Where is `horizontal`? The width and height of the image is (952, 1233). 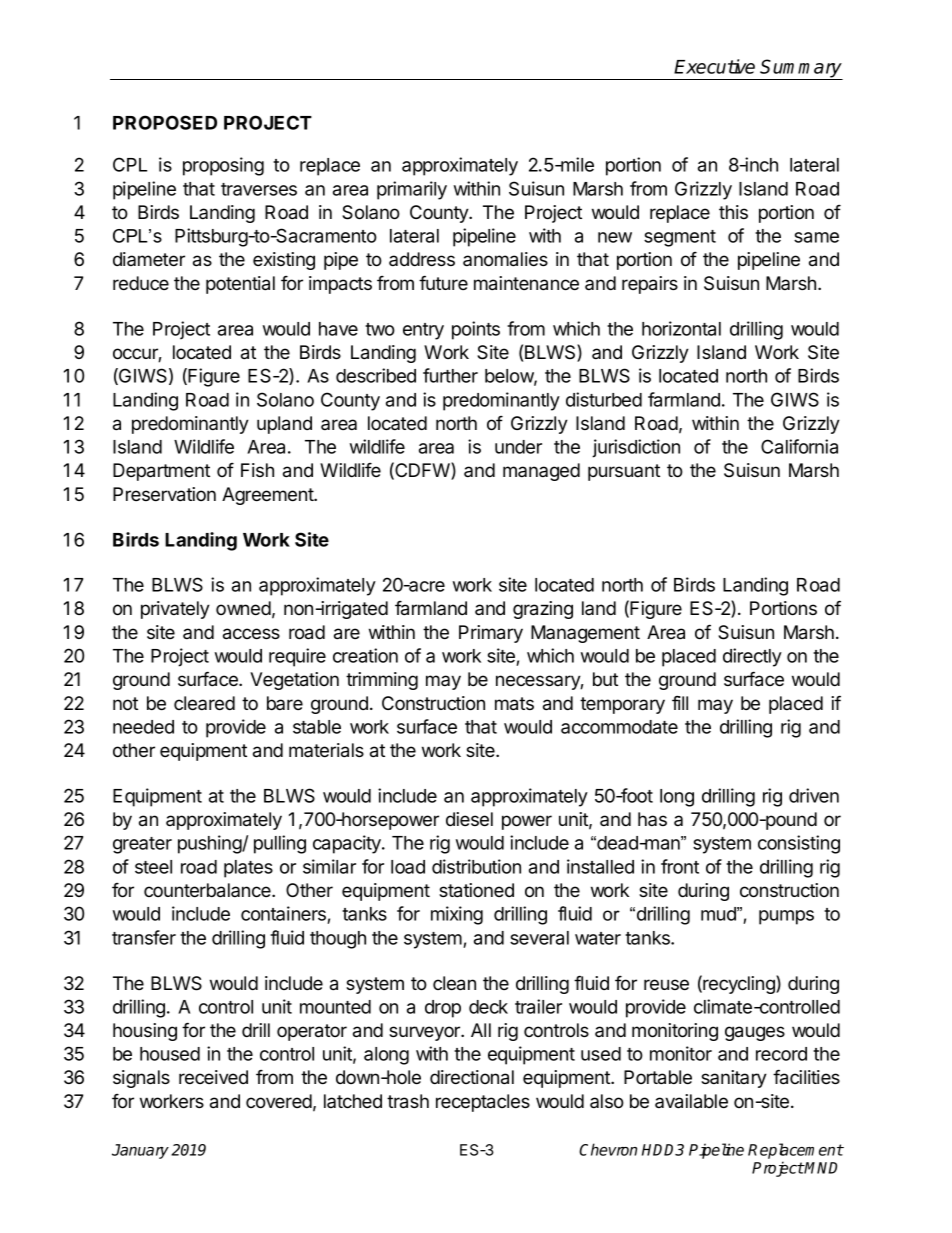
horizontal is located at coordinates (681, 328).
